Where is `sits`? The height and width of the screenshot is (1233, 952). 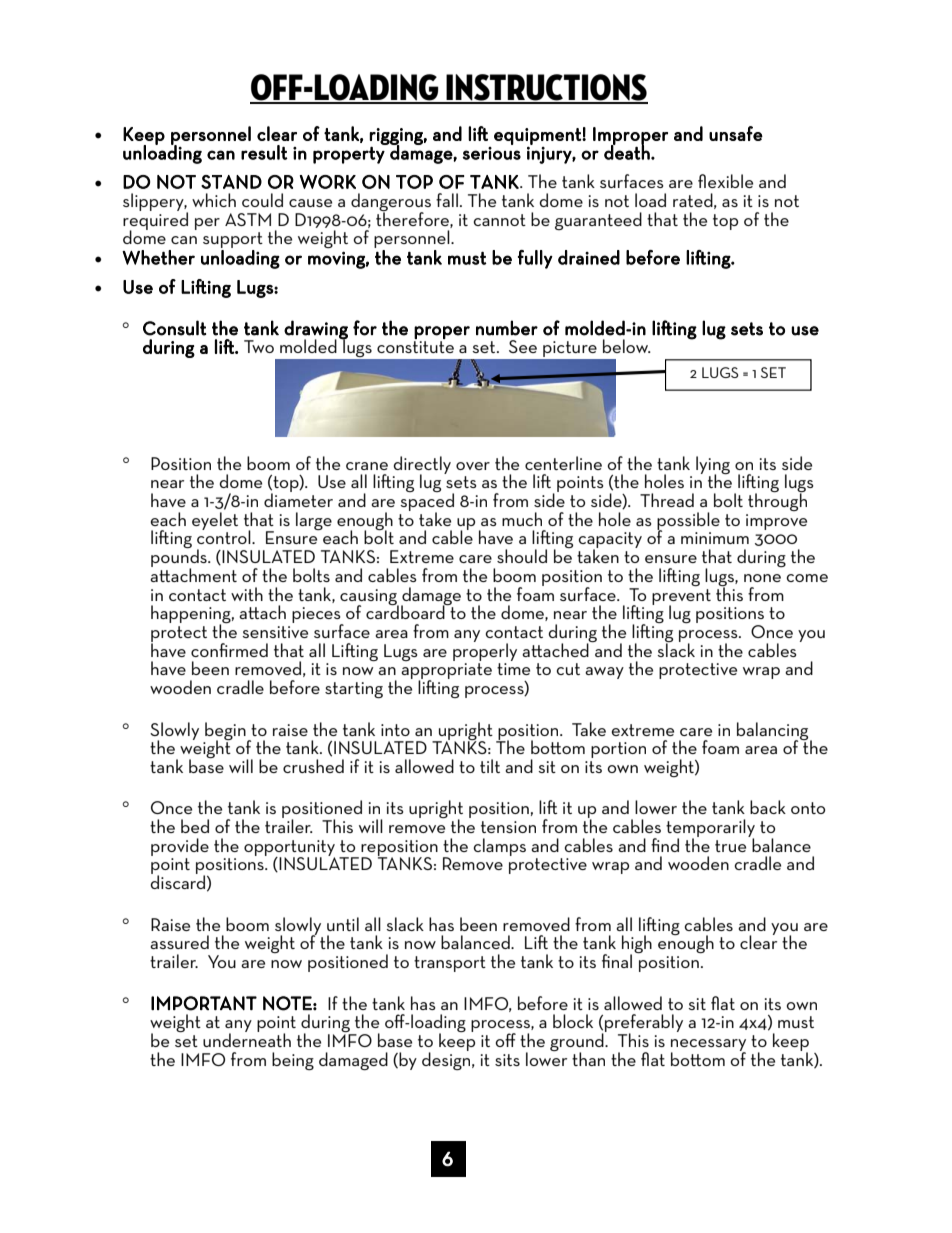 sits is located at coordinates (507, 1060).
